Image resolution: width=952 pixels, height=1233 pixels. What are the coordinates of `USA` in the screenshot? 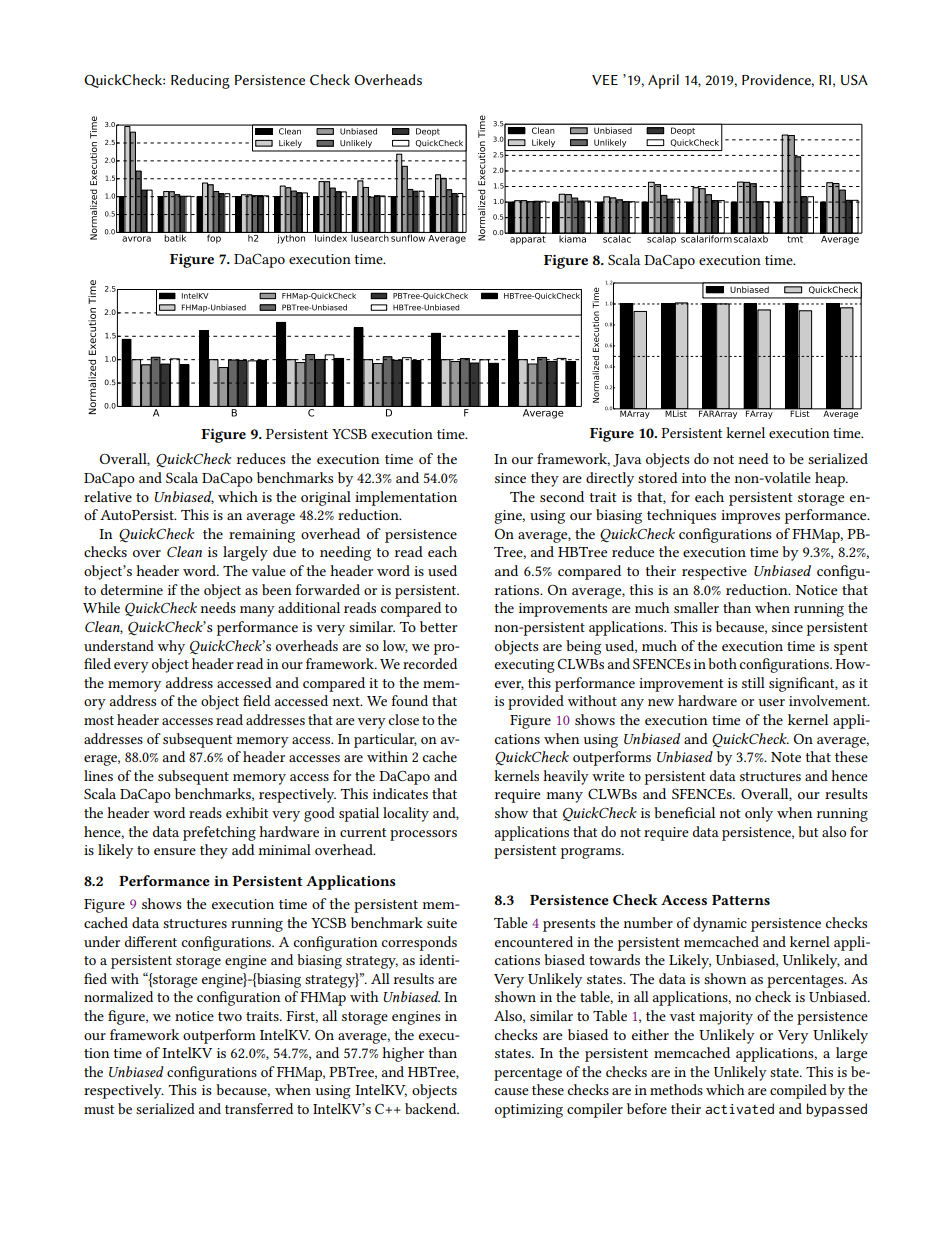 It's located at (854, 80).
